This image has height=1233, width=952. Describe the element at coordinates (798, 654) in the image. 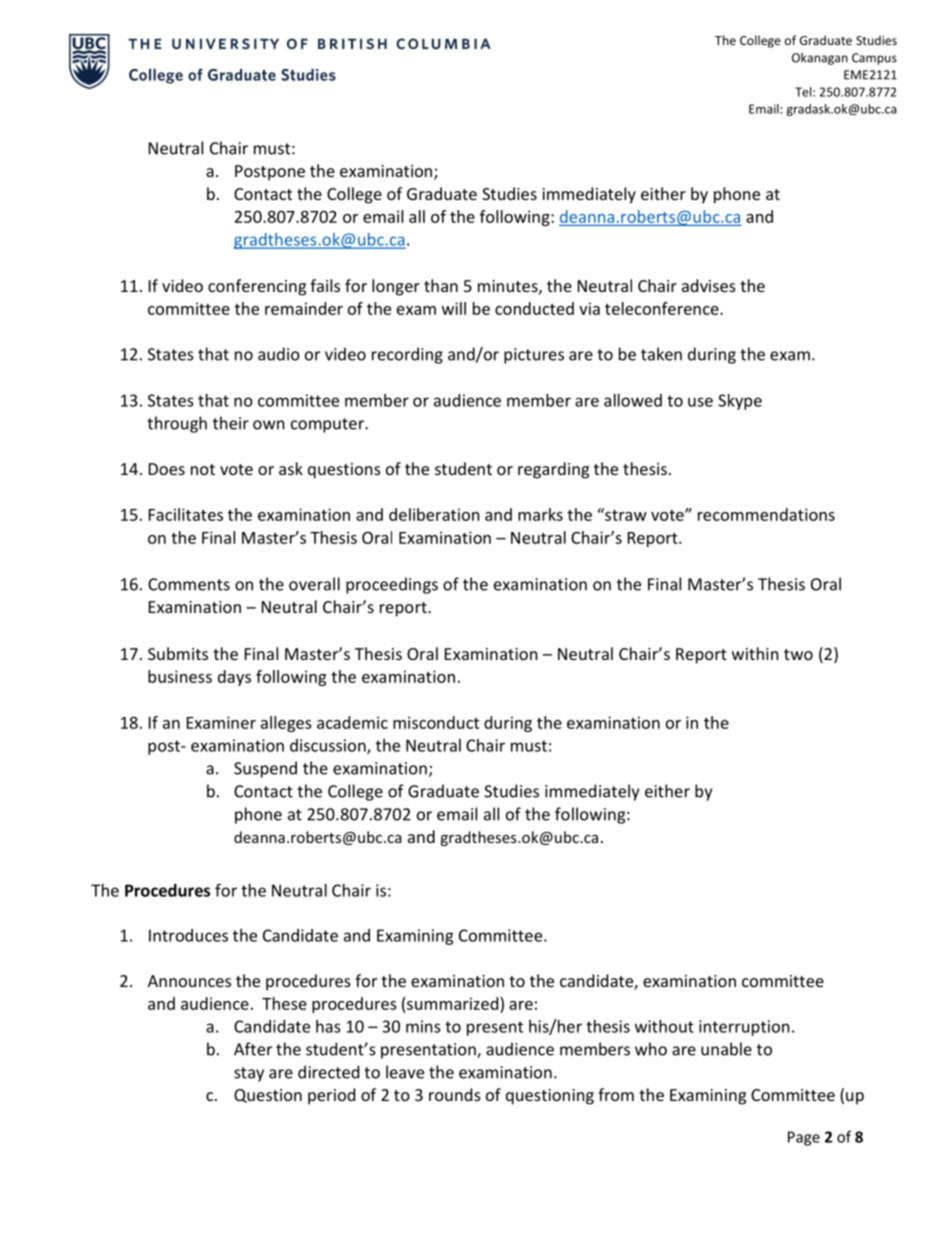

I see `two` at that location.
